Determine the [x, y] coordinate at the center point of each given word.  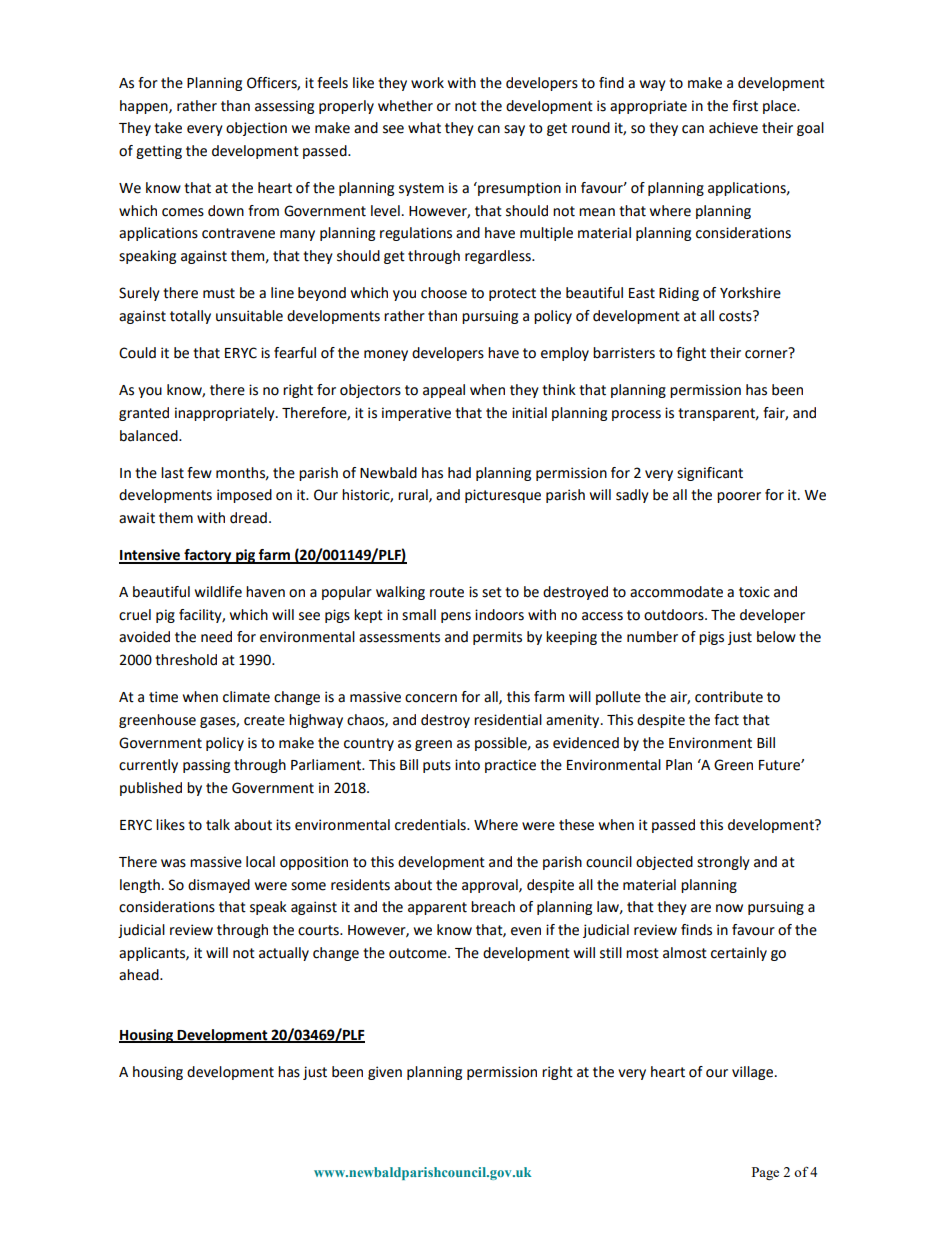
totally [190, 317]
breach [493, 907]
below [776, 637]
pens [456, 617]
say [514, 130]
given [385, 1073]
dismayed [219, 886]
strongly [723, 863]
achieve [733, 128]
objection [256, 129]
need [216, 637]
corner [767, 353]
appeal [444, 391]
